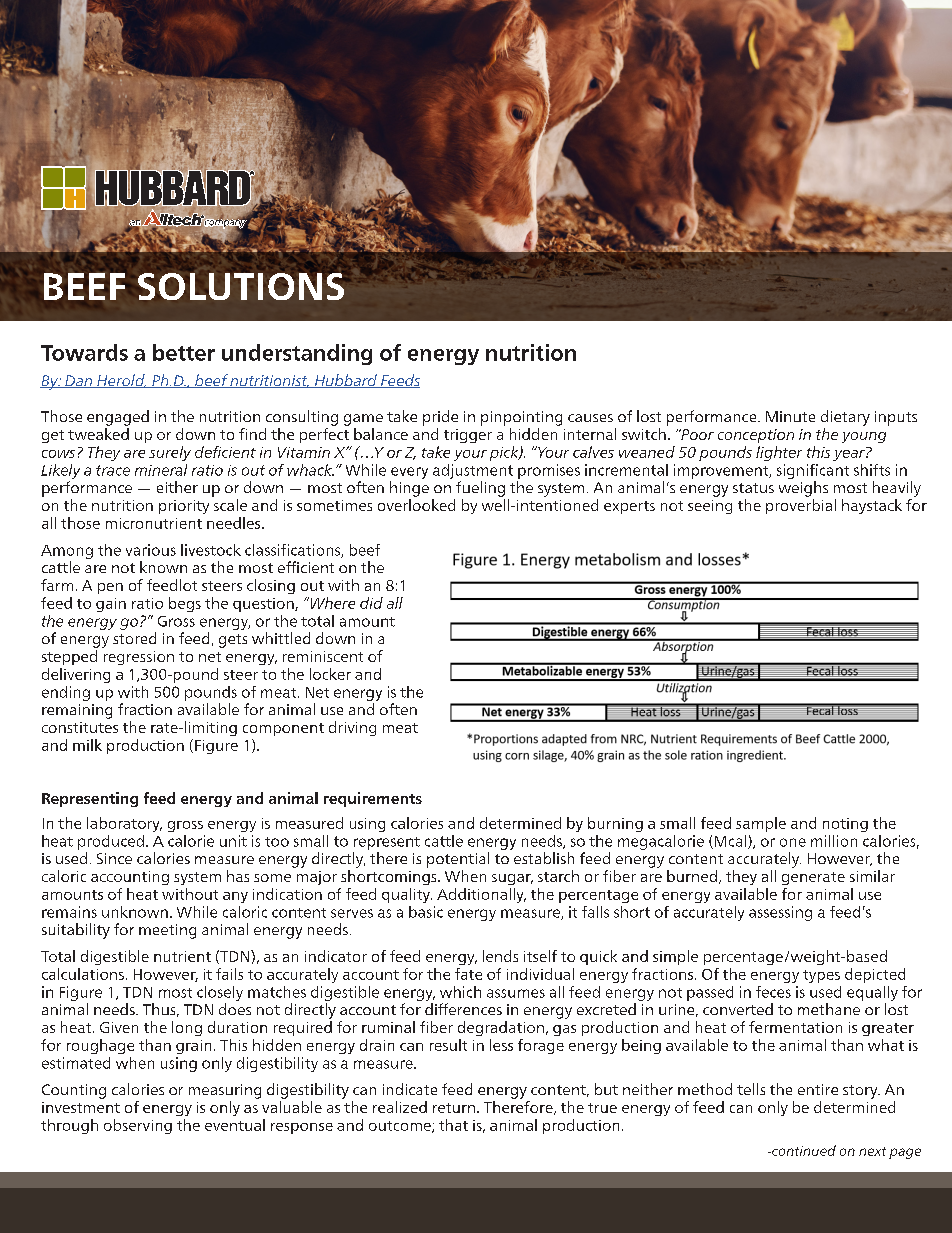  I want to click on Minute, so click(790, 416).
